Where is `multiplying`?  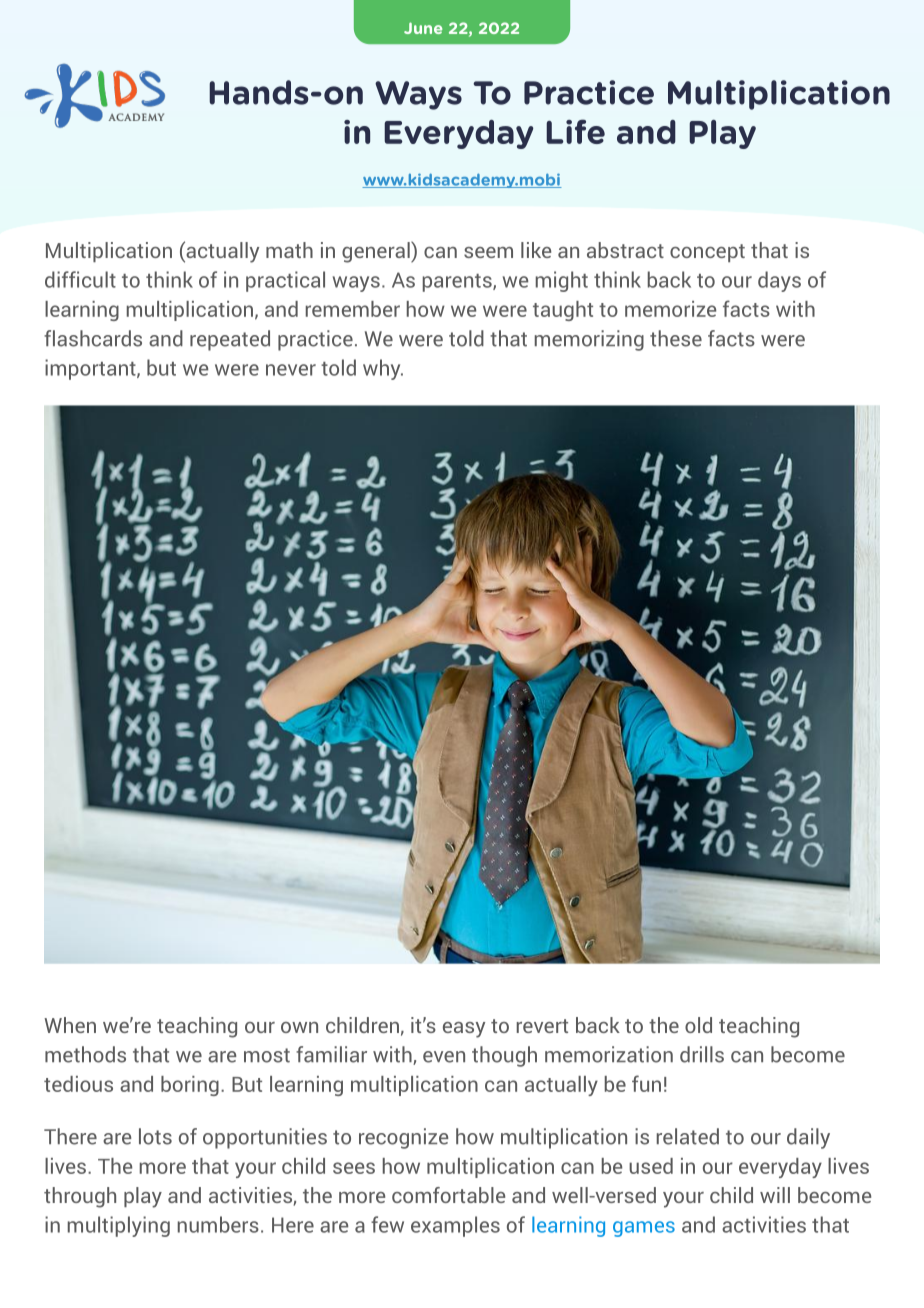
multiplying is located at coordinates (119, 1226).
